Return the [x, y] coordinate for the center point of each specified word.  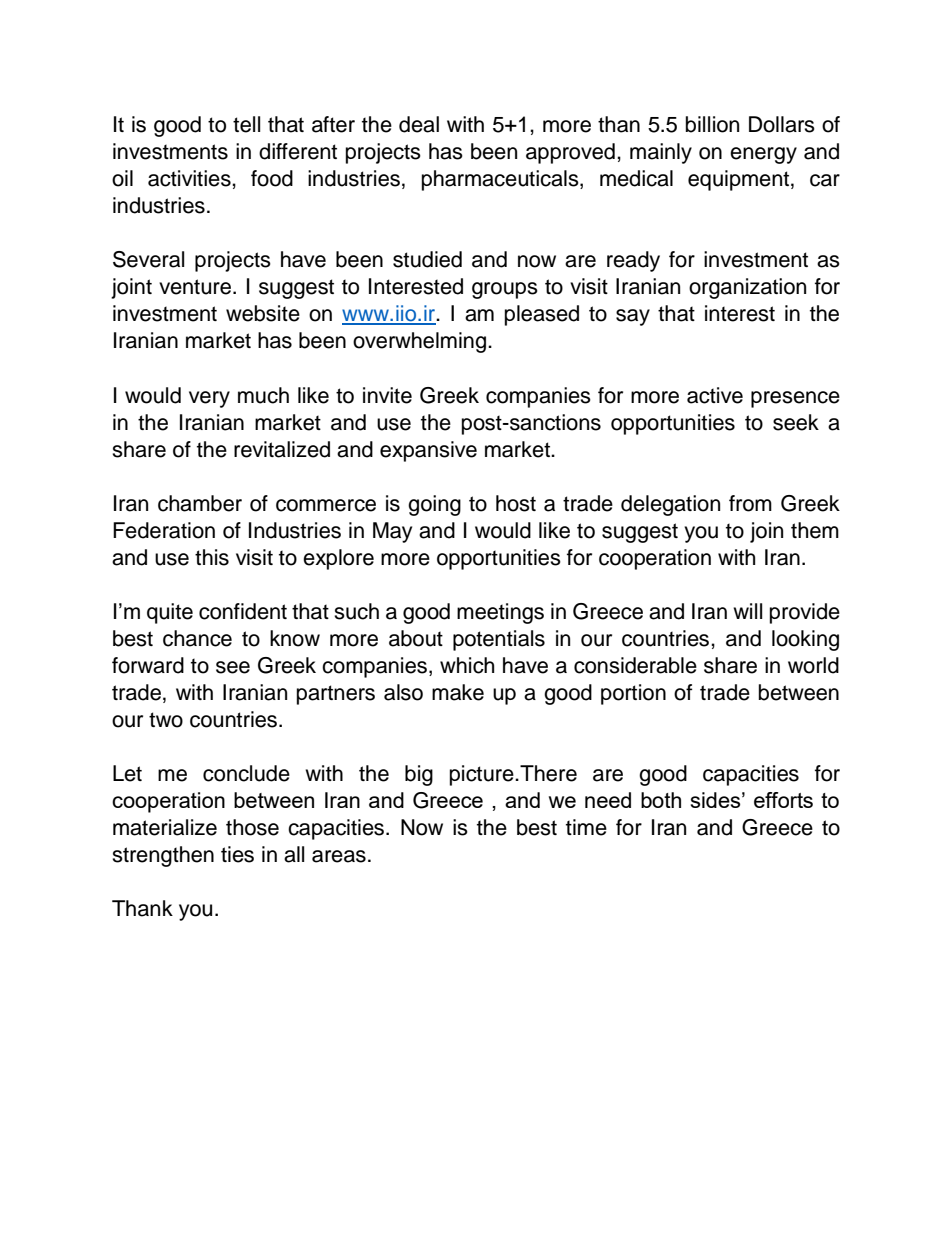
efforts [783, 800]
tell [246, 124]
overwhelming [419, 342]
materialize [165, 827]
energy [763, 155]
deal [419, 124]
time [586, 827]
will [747, 611]
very [209, 399]
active [715, 395]
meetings [500, 613]
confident [243, 611]
